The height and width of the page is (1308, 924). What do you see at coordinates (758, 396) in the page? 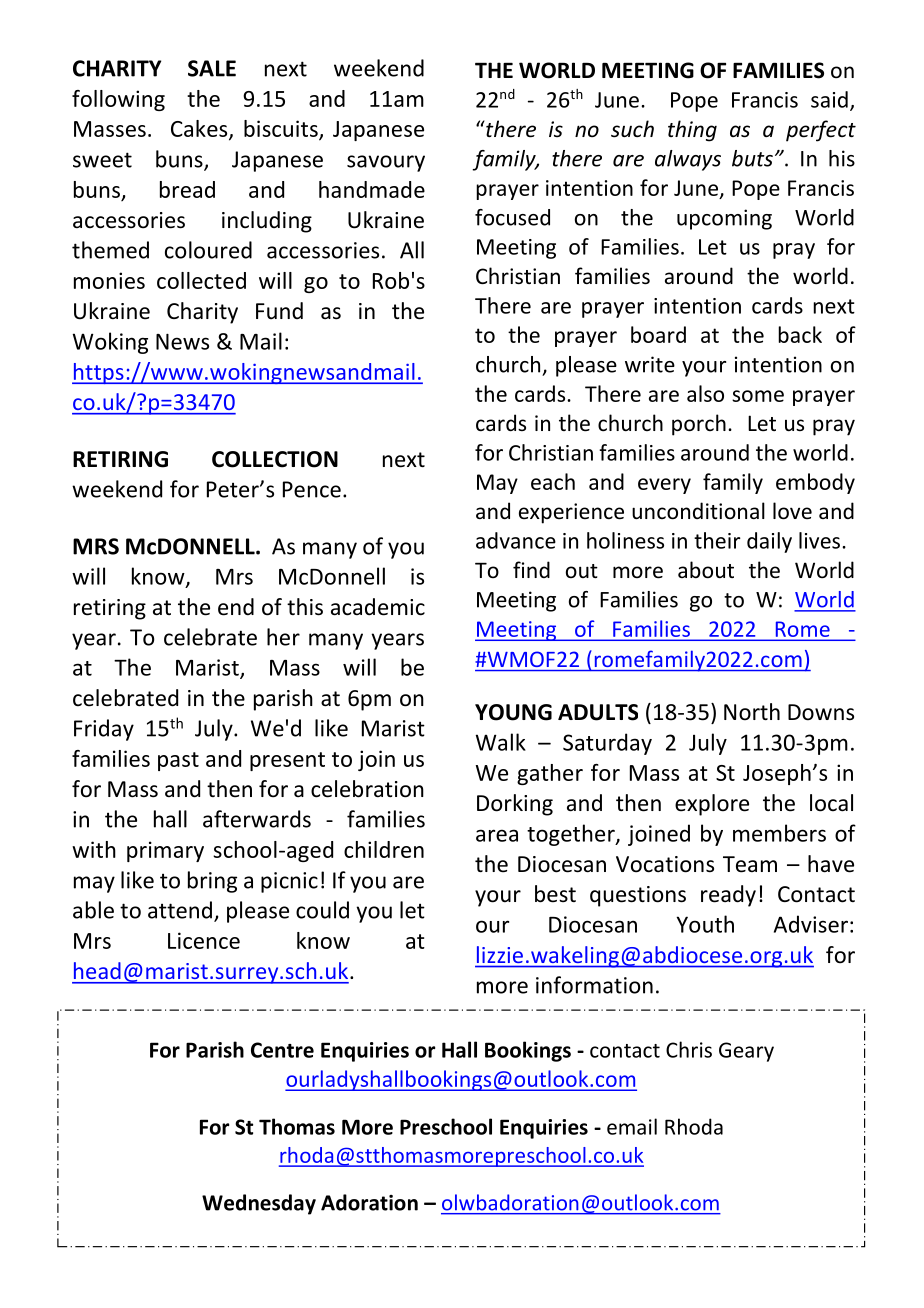
I see `some` at bounding box center [758, 396].
